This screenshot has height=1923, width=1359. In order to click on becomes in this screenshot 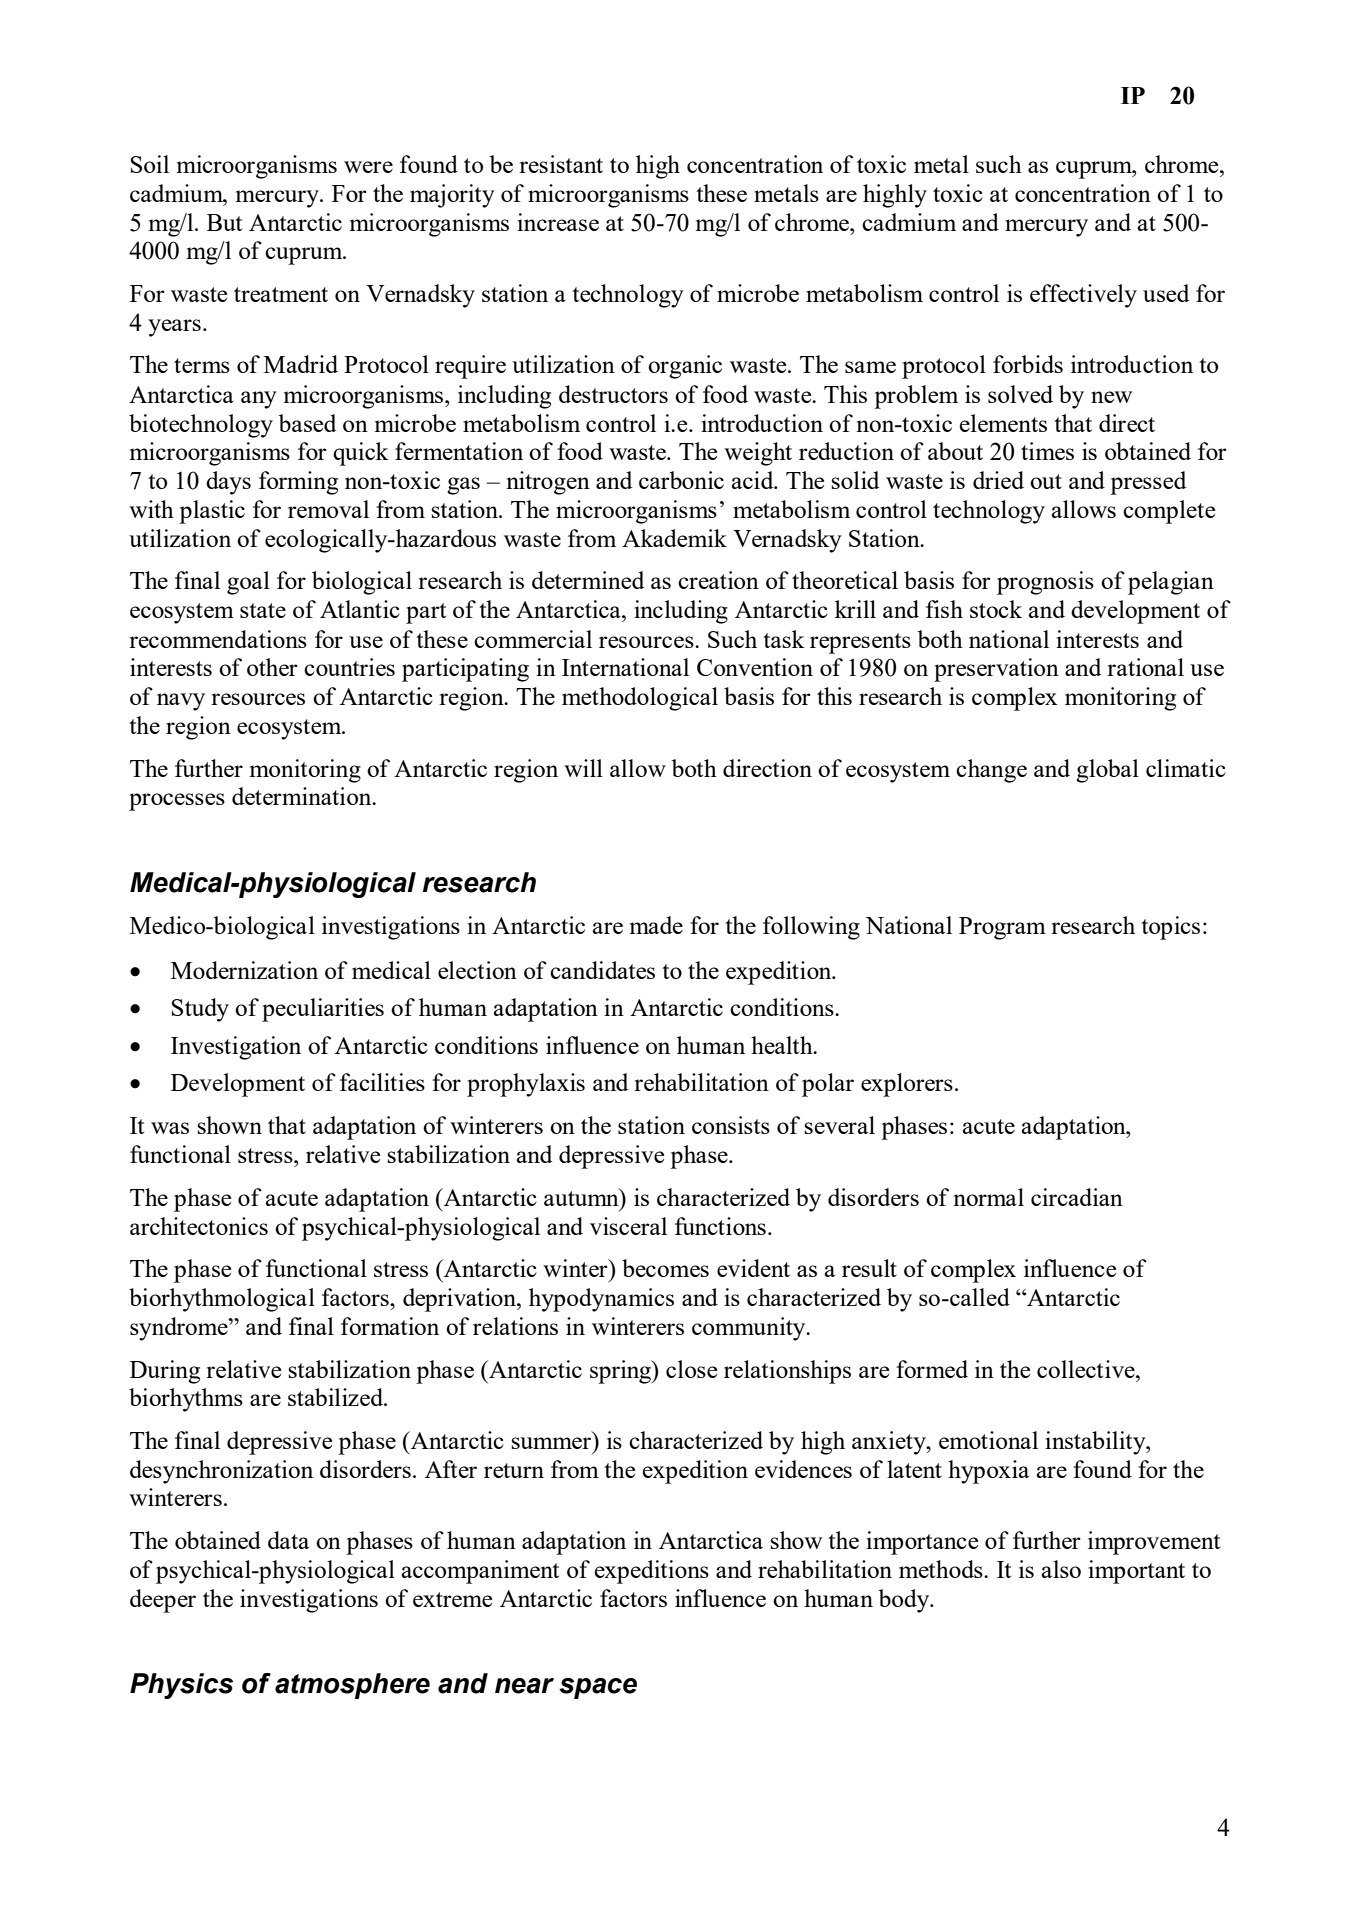, I will do `click(665, 1268)`.
